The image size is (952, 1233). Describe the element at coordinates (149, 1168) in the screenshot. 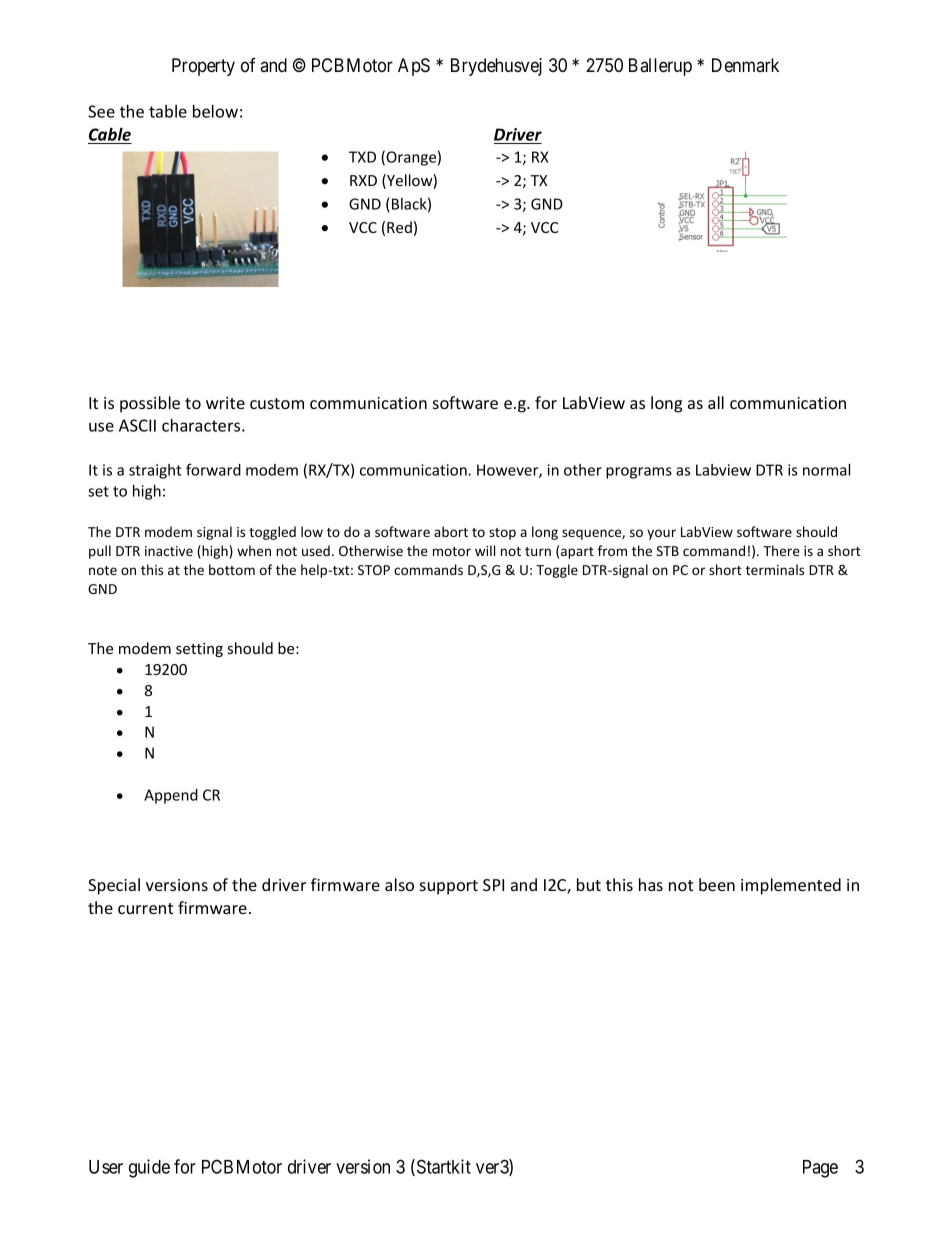

I see `guide` at that location.
